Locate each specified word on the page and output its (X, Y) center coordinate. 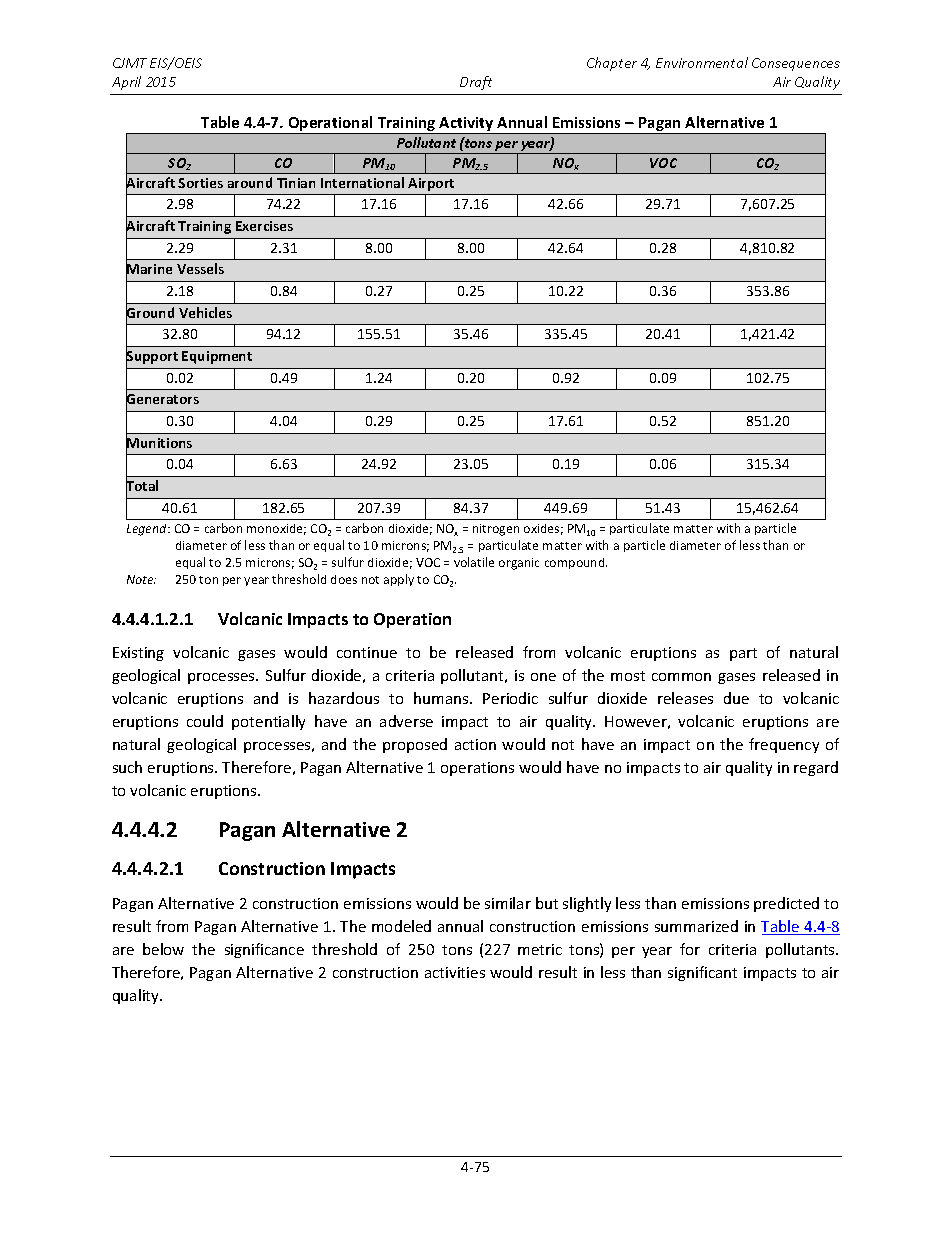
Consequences (796, 64)
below (163, 949)
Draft (476, 83)
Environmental (702, 62)
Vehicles (205, 312)
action (475, 744)
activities (455, 972)
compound (576, 563)
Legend (148, 530)
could (205, 721)
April (126, 83)
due (736, 698)
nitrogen (496, 530)
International (362, 182)
